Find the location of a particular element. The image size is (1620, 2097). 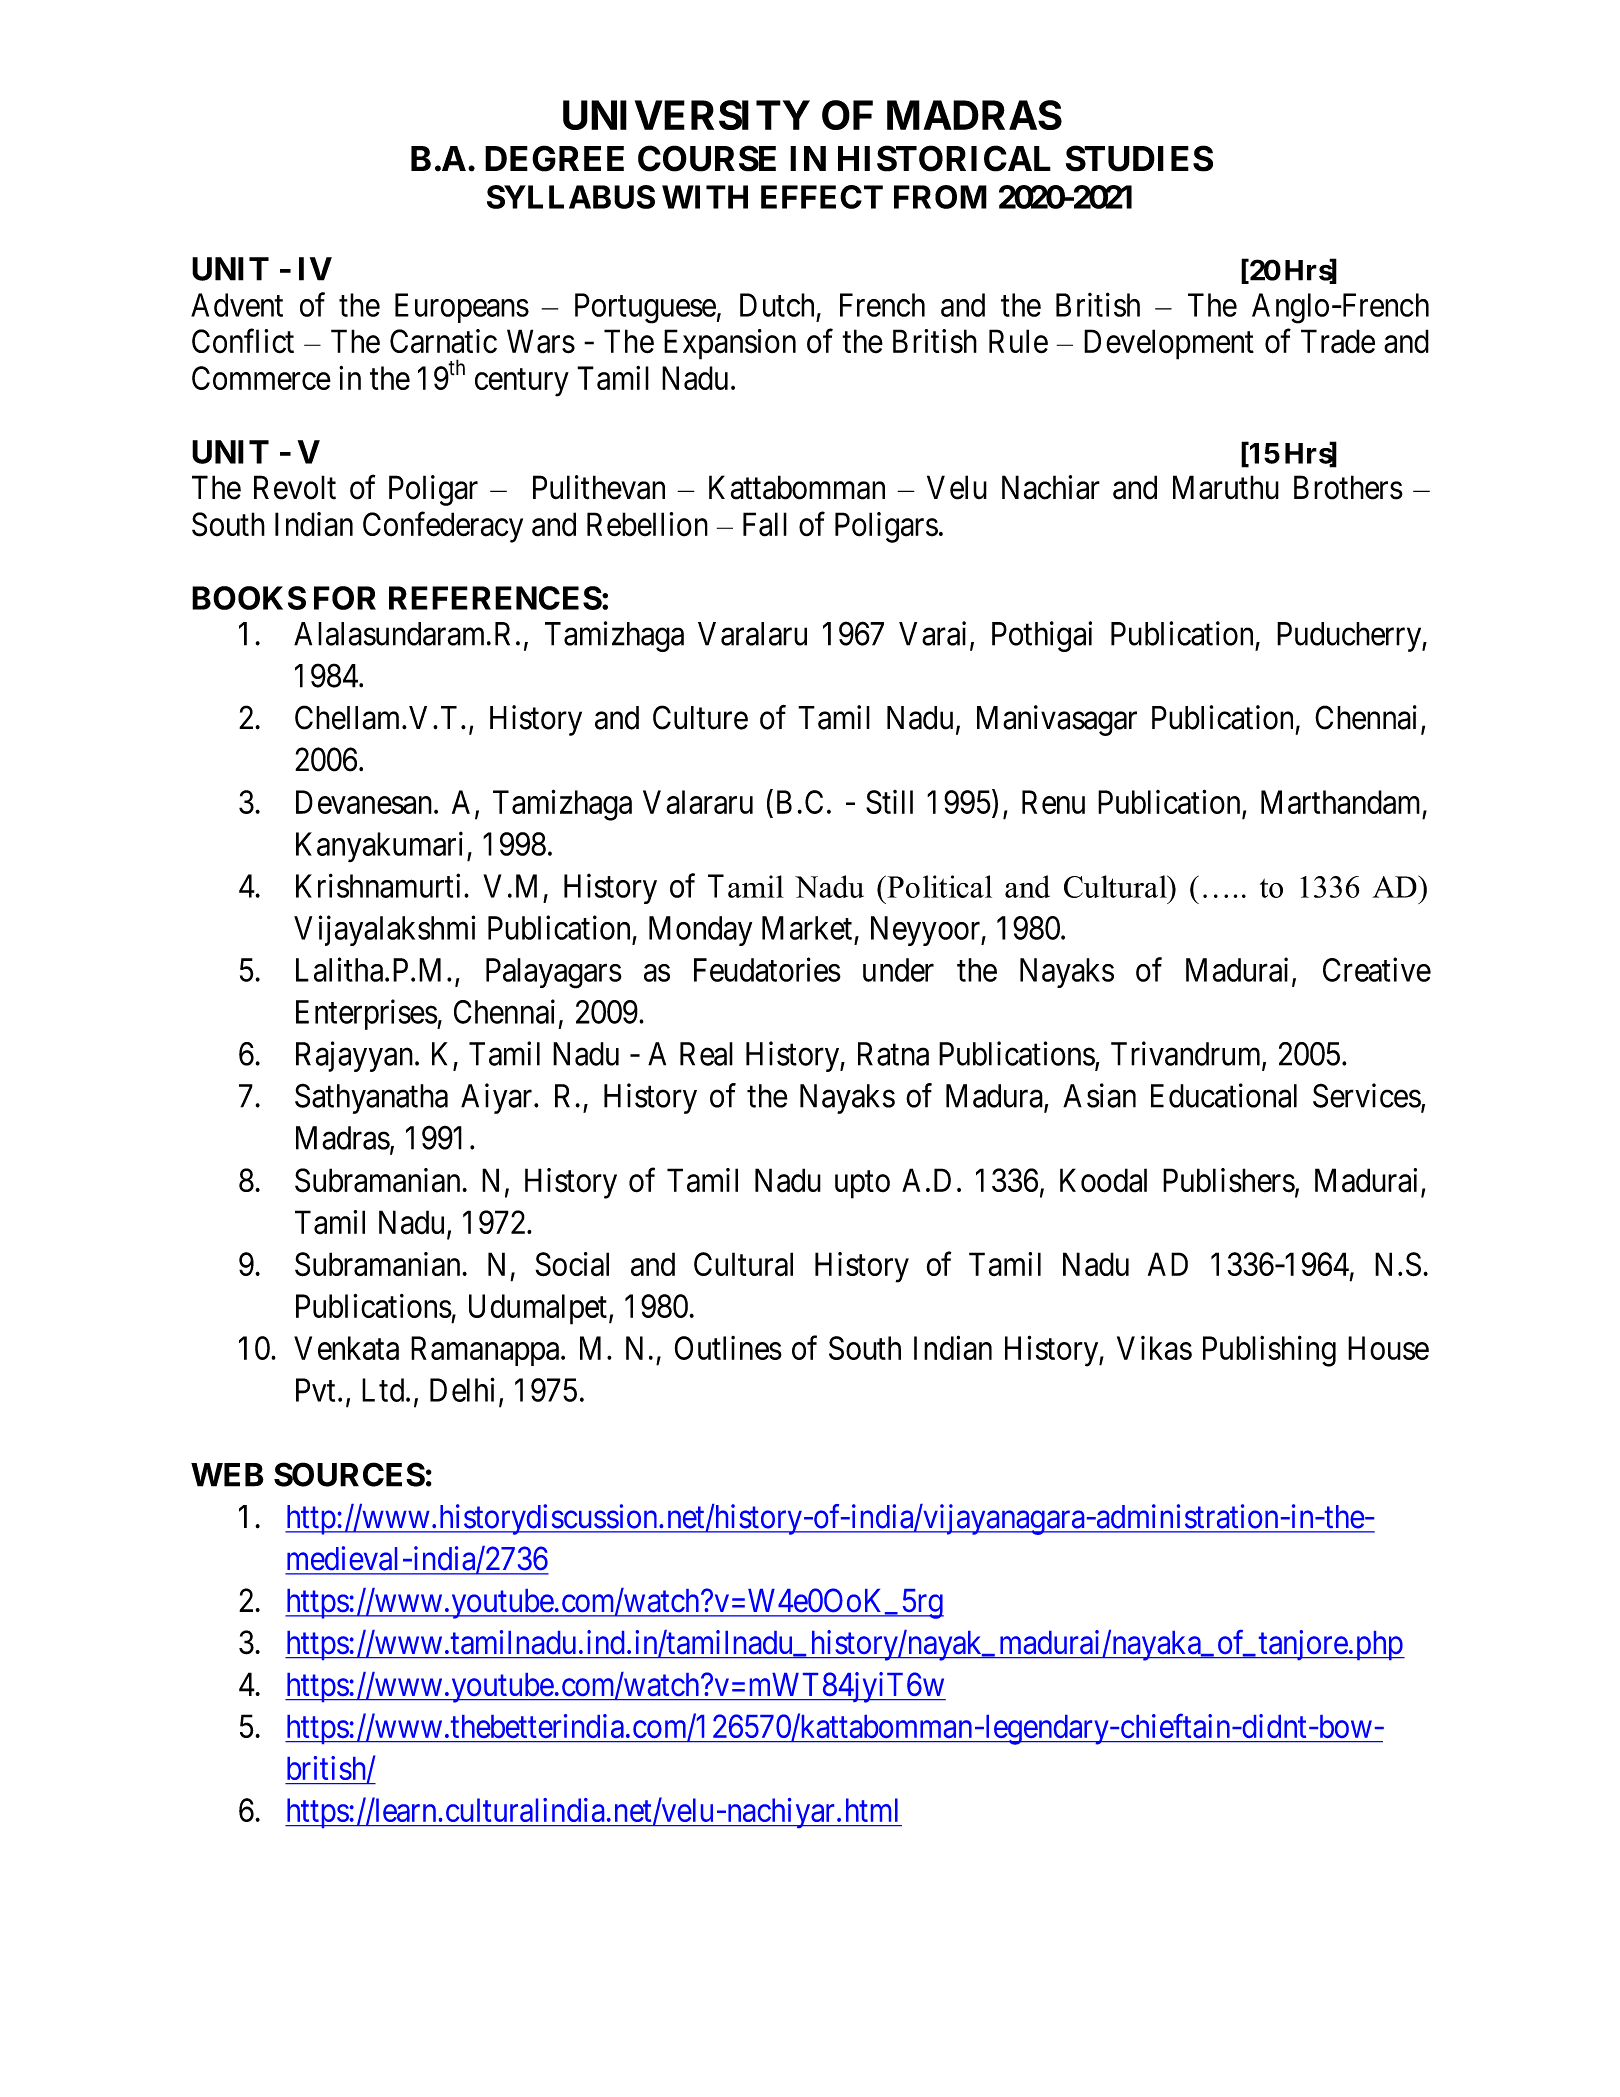

Commerce is located at coordinates (261, 378).
